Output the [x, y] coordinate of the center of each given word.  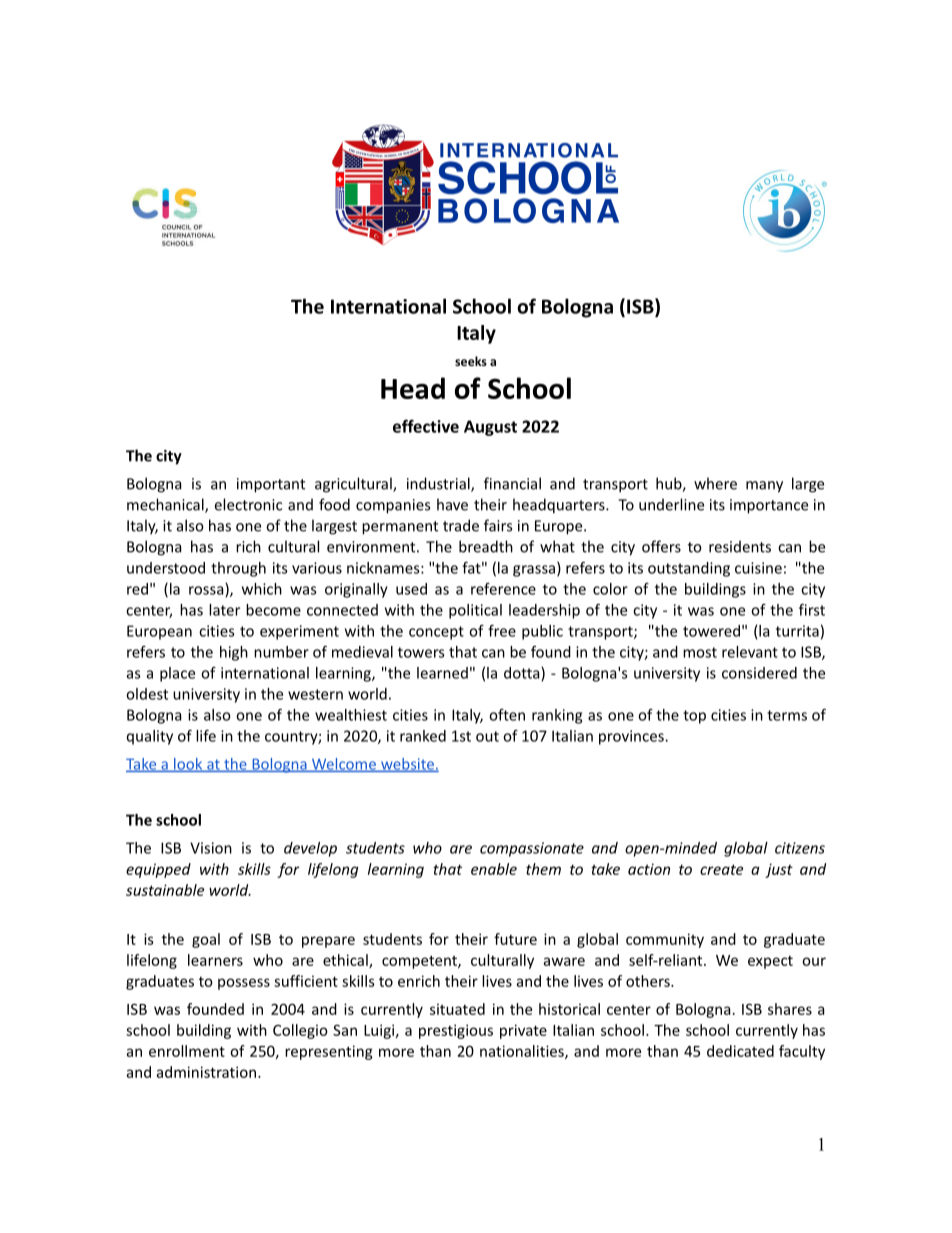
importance [769, 506]
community [665, 940]
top [694, 717]
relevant [750, 652]
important [271, 485]
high [234, 653]
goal [206, 940]
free [502, 631]
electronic [248, 504]
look [188, 765]
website [407, 765]
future [515, 939]
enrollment [187, 1051]
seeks [471, 361]
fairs [498, 525]
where [715, 483]
